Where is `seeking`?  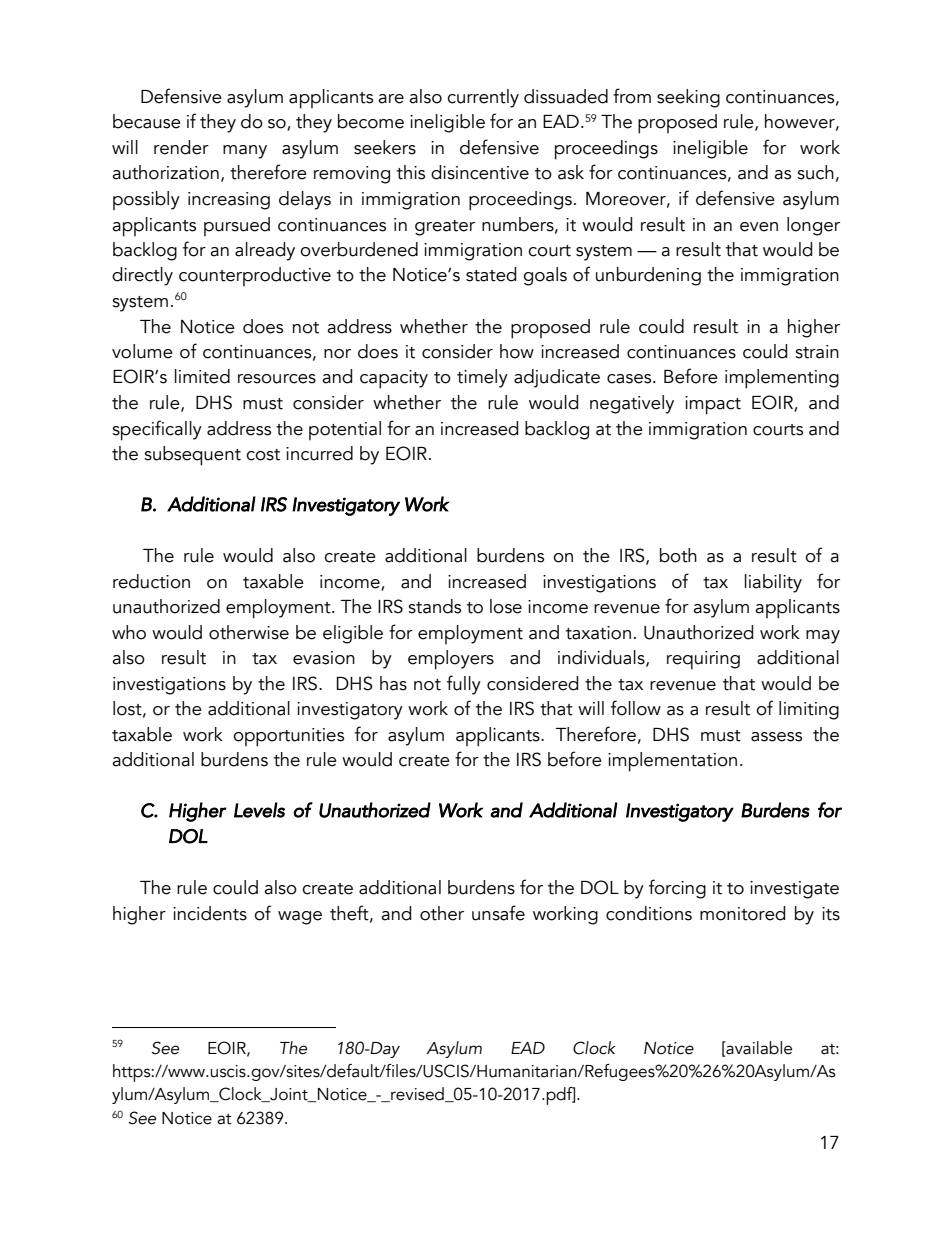
seeking is located at coordinates (688, 98).
